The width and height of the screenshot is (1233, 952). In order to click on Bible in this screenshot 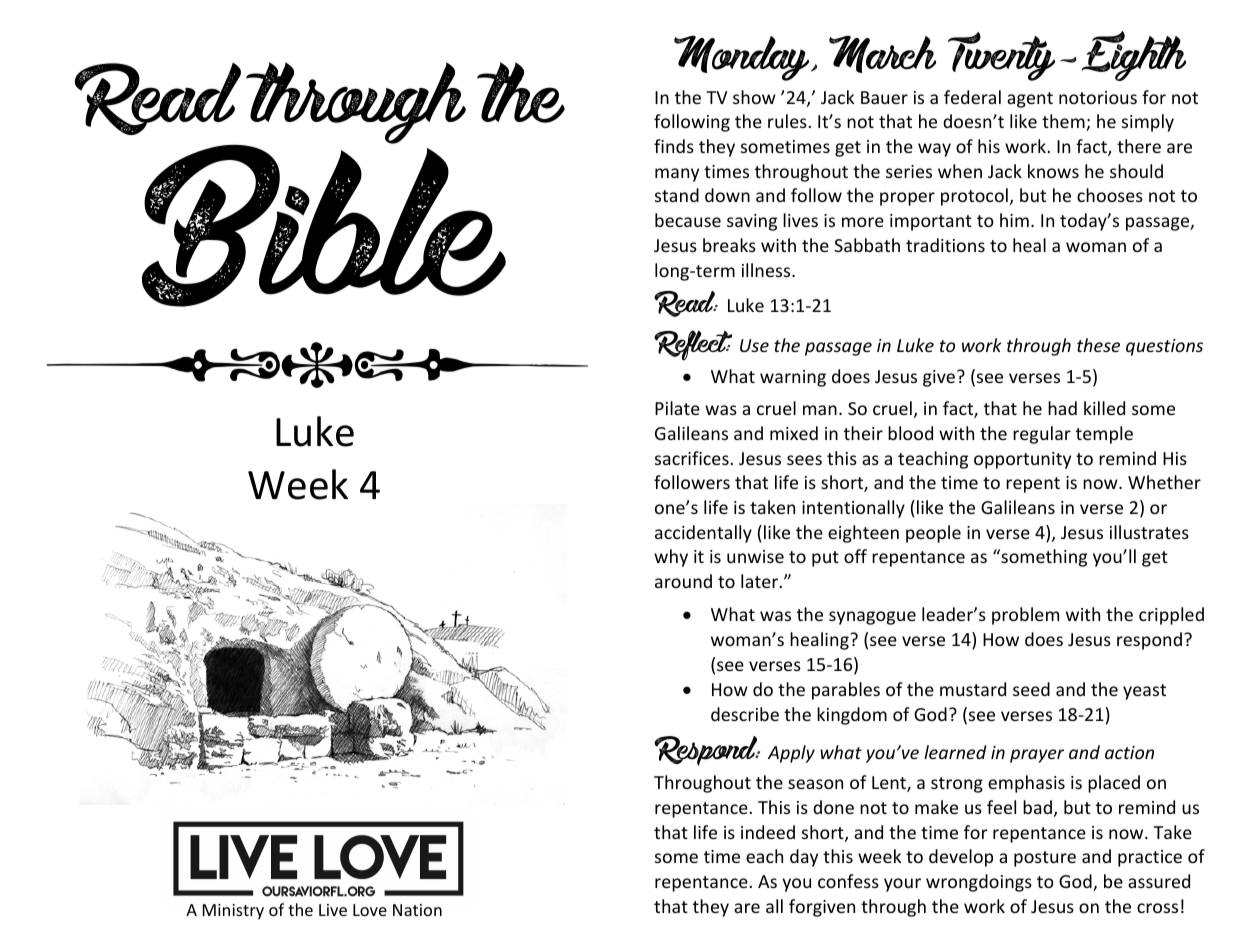, I will do `click(324, 224)`.
